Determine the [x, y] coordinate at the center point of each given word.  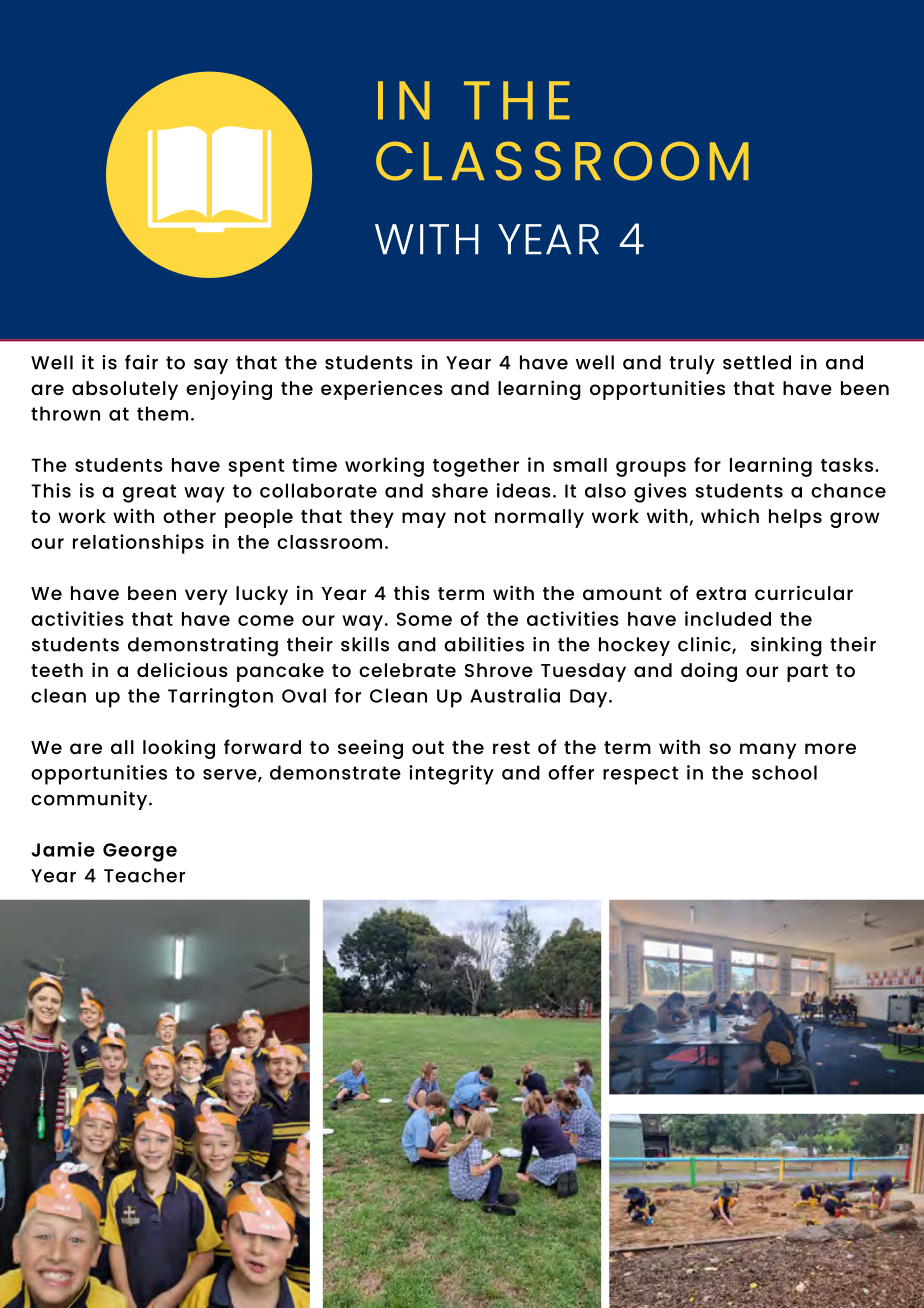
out [428, 747]
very [206, 597]
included [728, 618]
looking [179, 749]
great [149, 493]
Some [424, 619]
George [140, 852]
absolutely [125, 390]
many [768, 751]
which [730, 515]
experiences [382, 390]
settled [757, 362]
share [460, 490]
